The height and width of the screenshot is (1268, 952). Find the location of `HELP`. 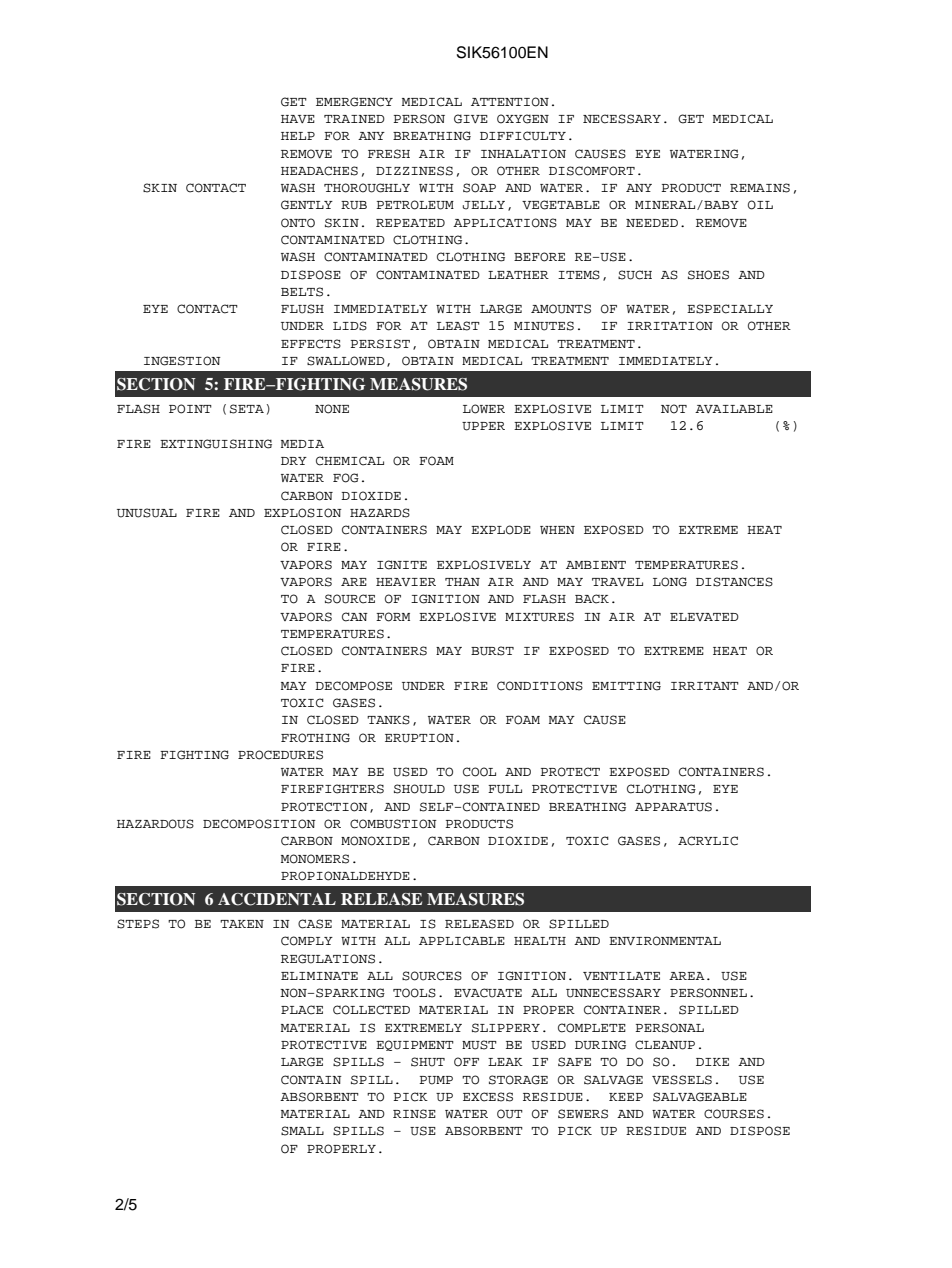

HELP is located at coordinates (298, 136).
